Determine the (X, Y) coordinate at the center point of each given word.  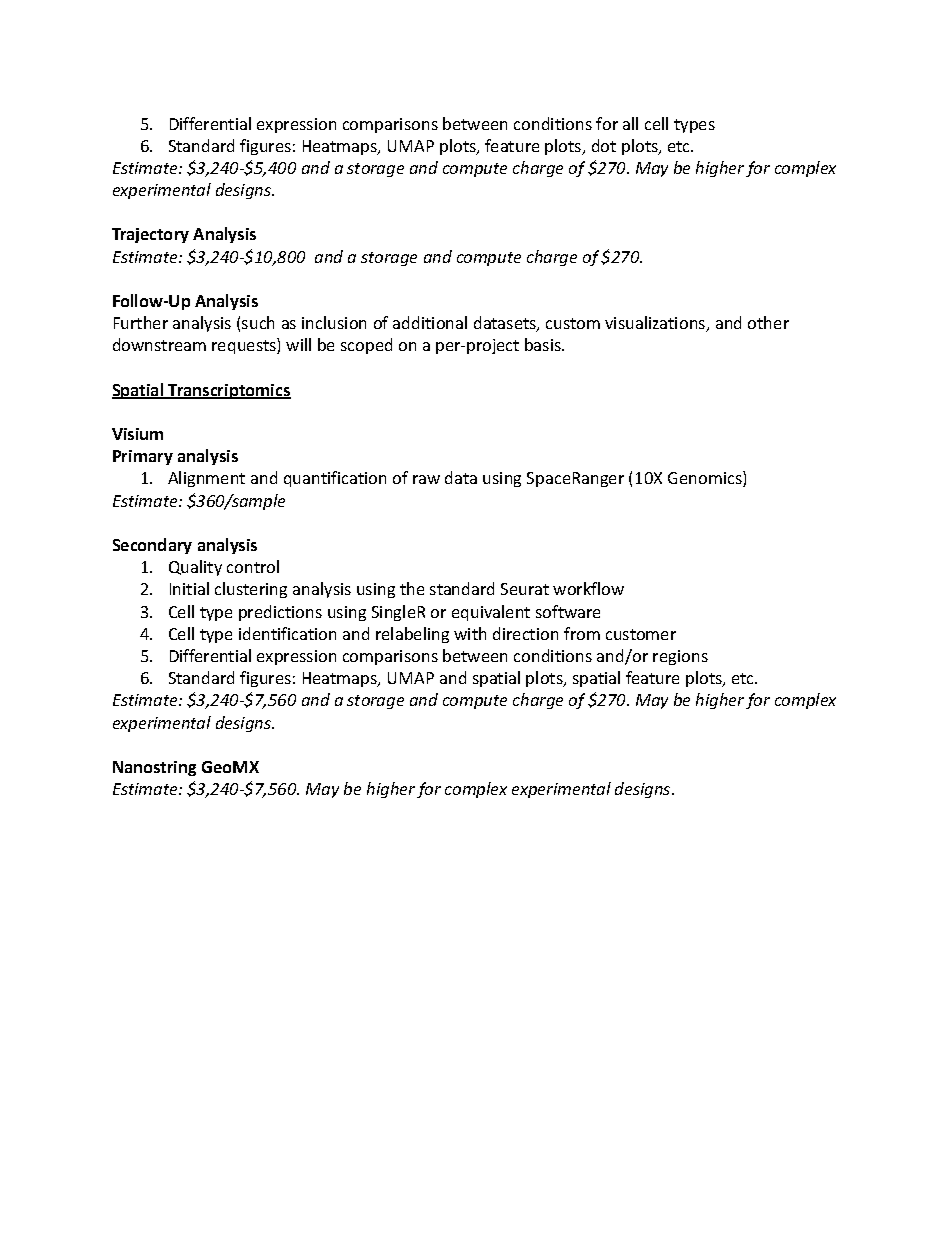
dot (604, 145)
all (630, 123)
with (470, 633)
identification (287, 633)
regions (680, 657)
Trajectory (150, 235)
